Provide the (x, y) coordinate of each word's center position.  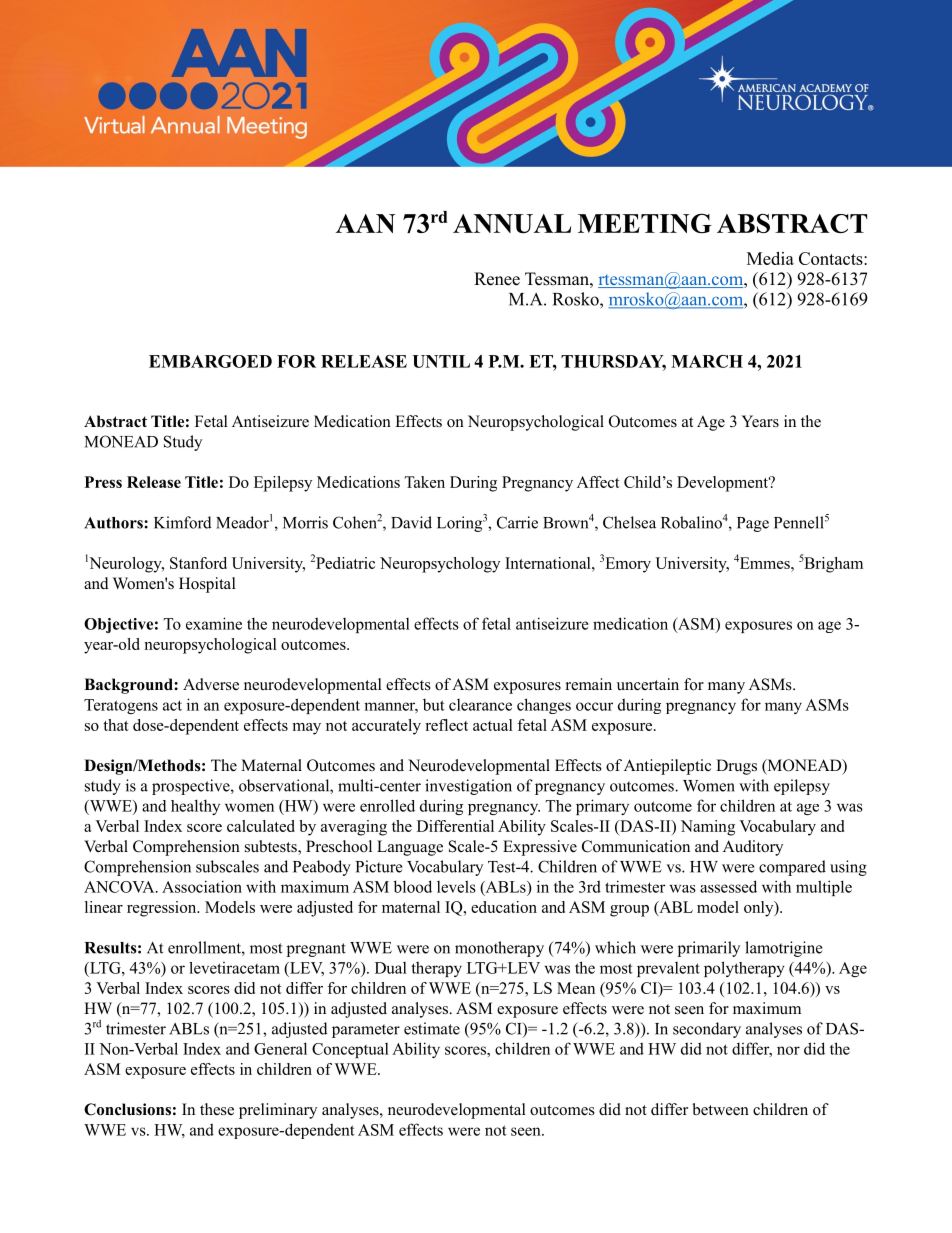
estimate (432, 1028)
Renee (497, 279)
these (217, 1109)
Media (770, 258)
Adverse (211, 684)
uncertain (648, 684)
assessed (728, 886)
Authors (114, 523)
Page (753, 524)
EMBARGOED (210, 361)
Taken (424, 482)
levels (456, 886)
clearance (480, 705)
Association (202, 886)
